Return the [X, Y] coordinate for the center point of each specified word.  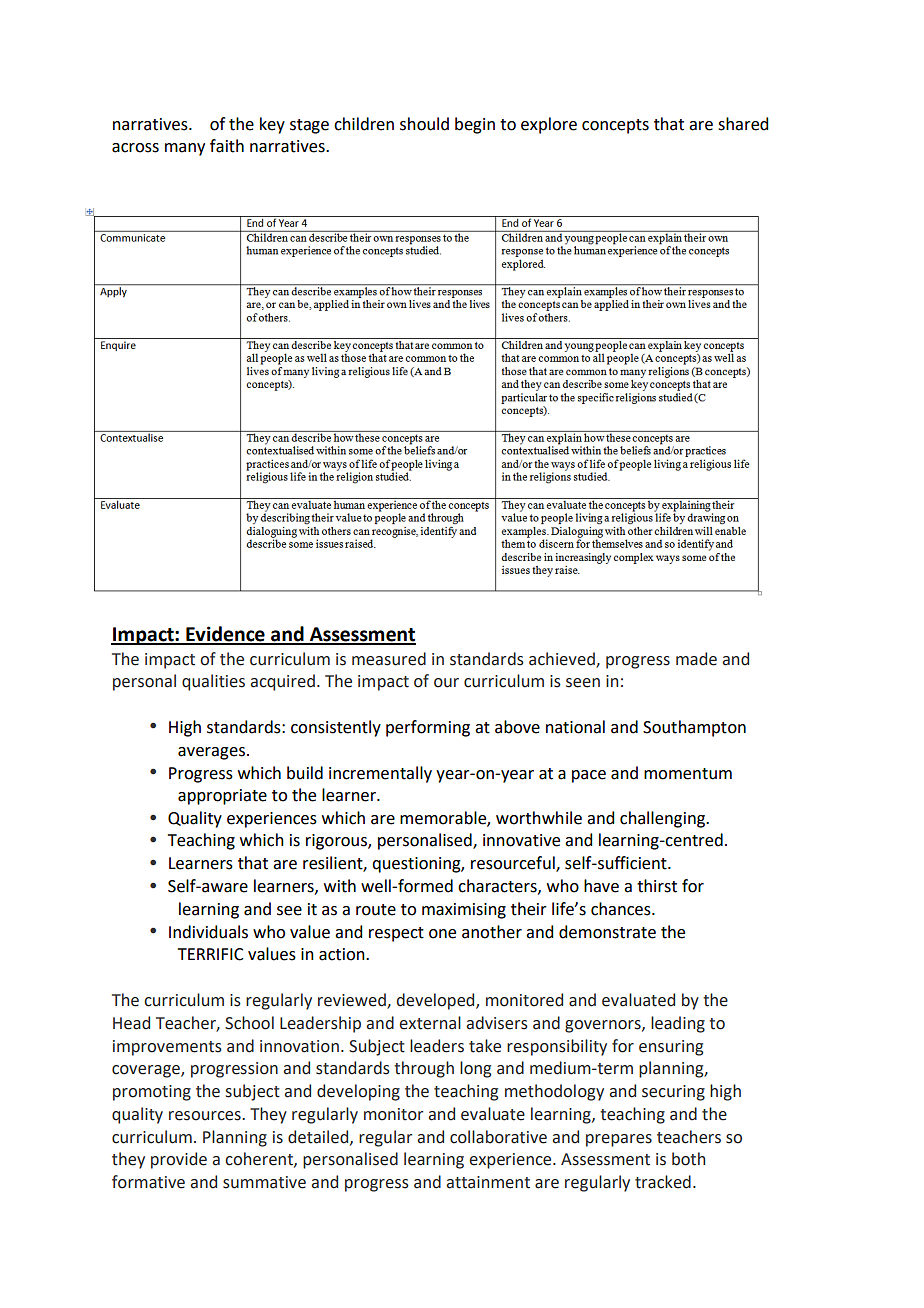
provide [179, 1160]
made [696, 659]
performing [428, 728]
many [185, 149]
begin [475, 125]
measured [389, 659]
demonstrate [607, 932]
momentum [688, 774]
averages [211, 753]
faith [227, 146]
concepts [615, 126]
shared [743, 124]
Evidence [225, 635]
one [442, 934]
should [424, 124]
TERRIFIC [210, 954]
